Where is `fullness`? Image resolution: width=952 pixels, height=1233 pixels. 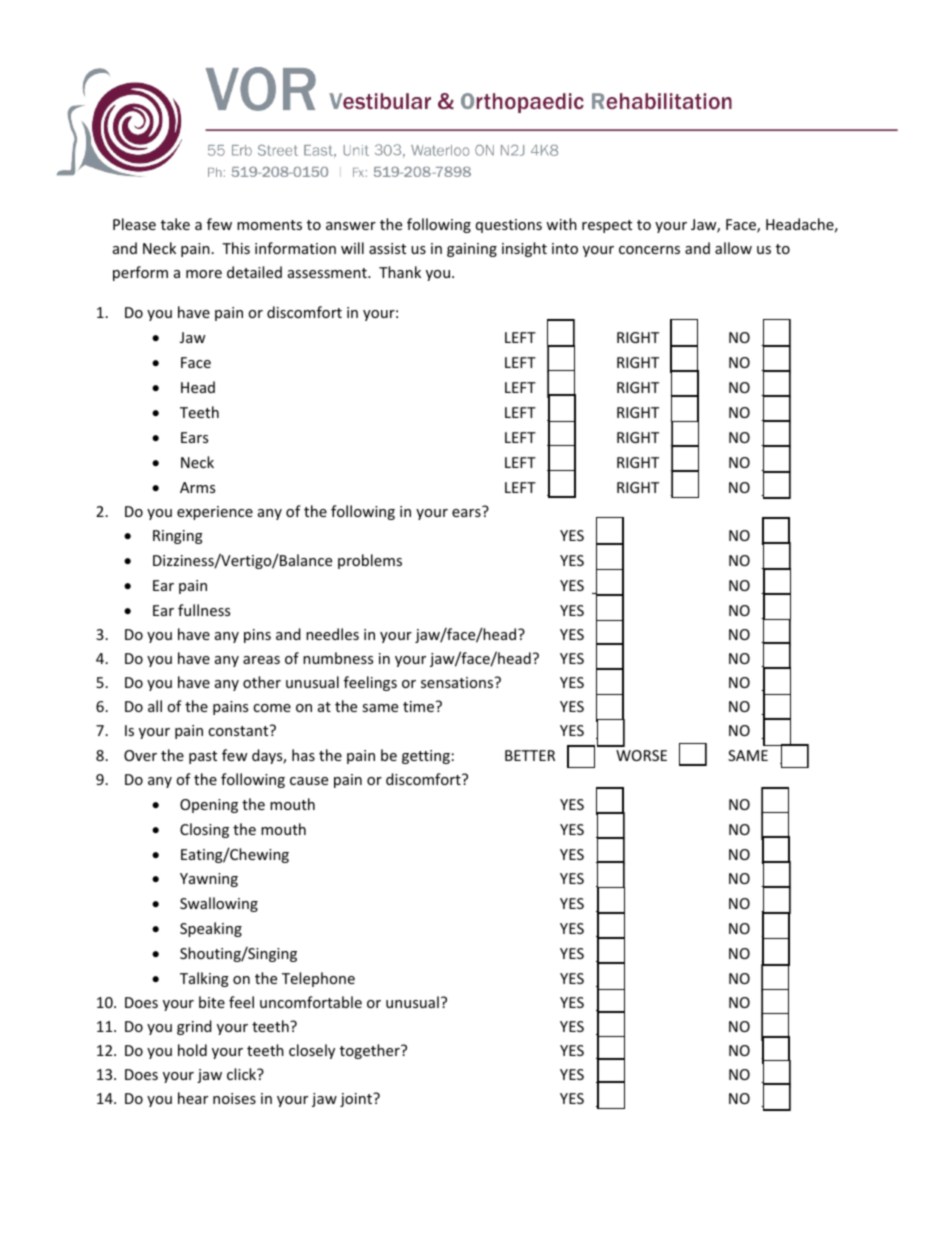 fullness is located at coordinates (204, 610).
